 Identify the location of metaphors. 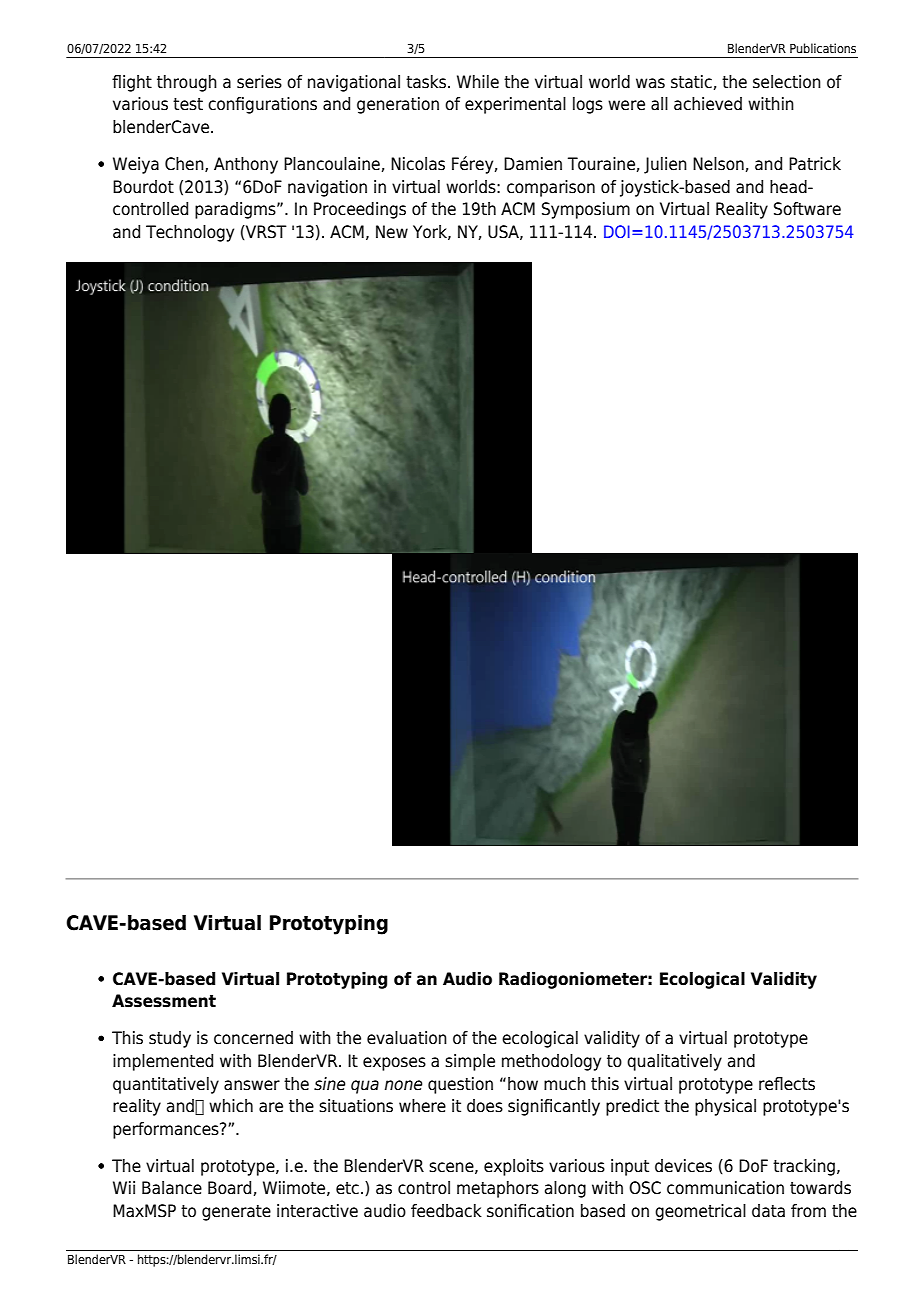
(498, 1189).
